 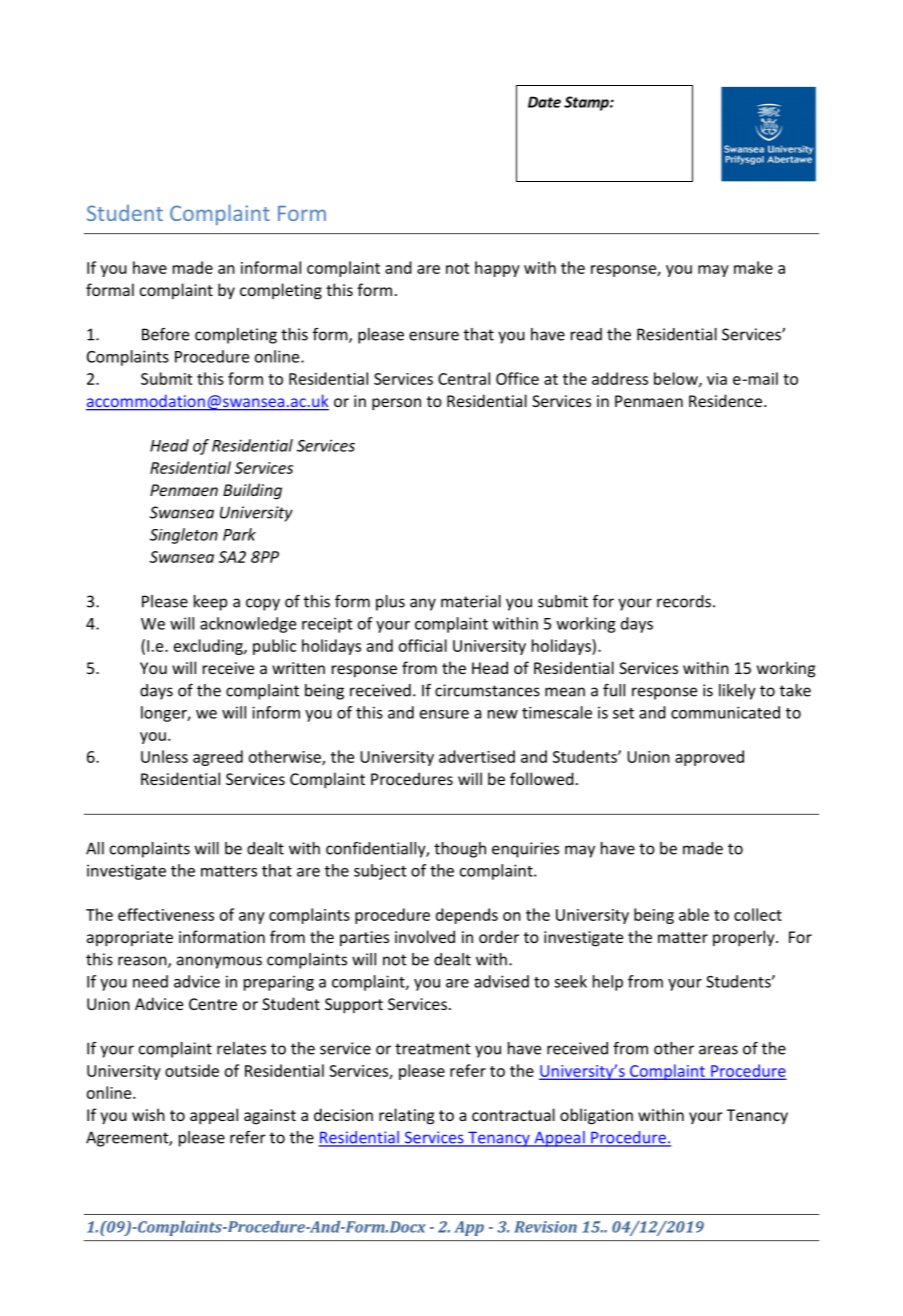 I want to click on against, so click(x=270, y=1117).
